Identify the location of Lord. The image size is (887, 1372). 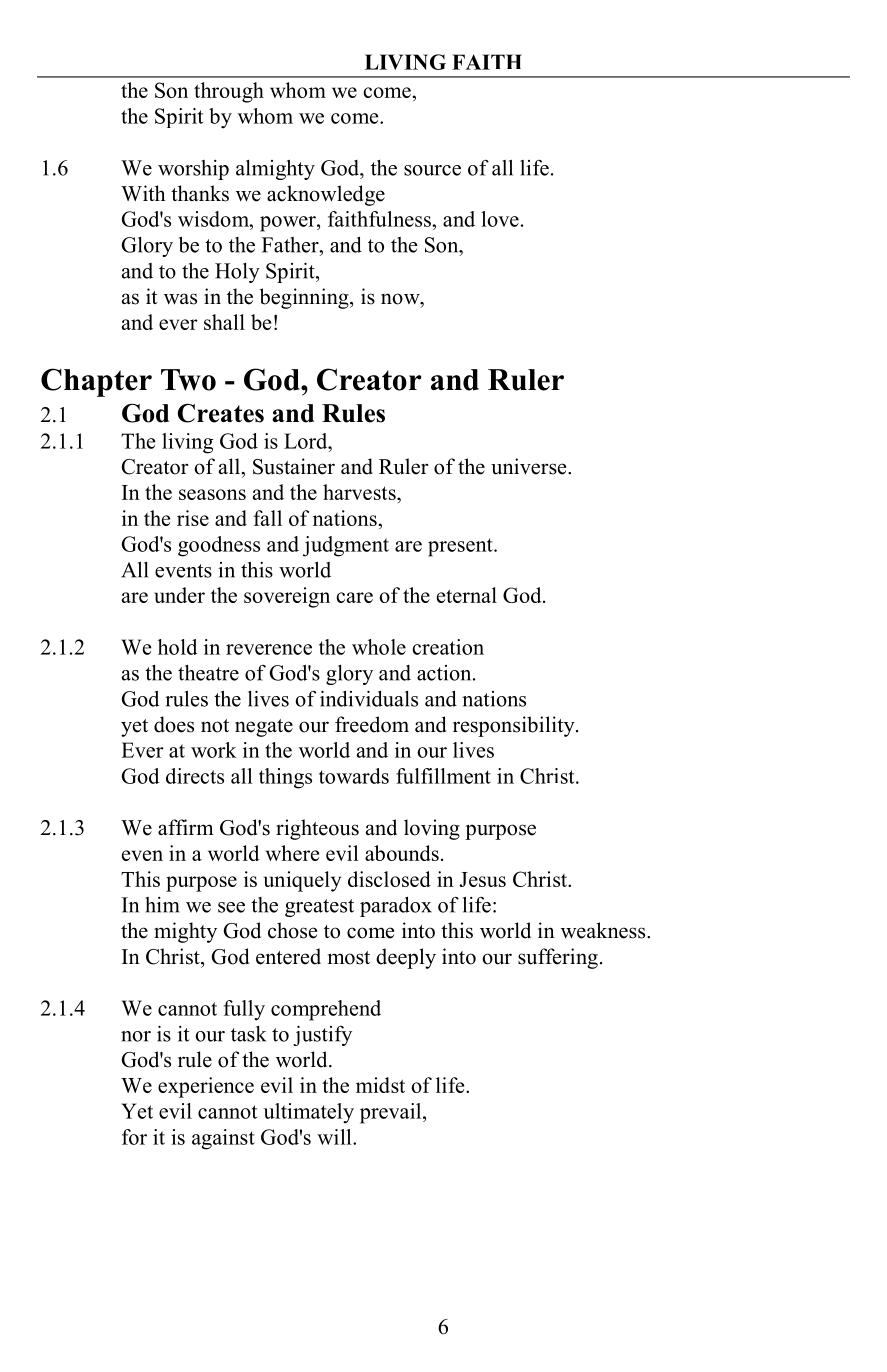
(307, 441).
